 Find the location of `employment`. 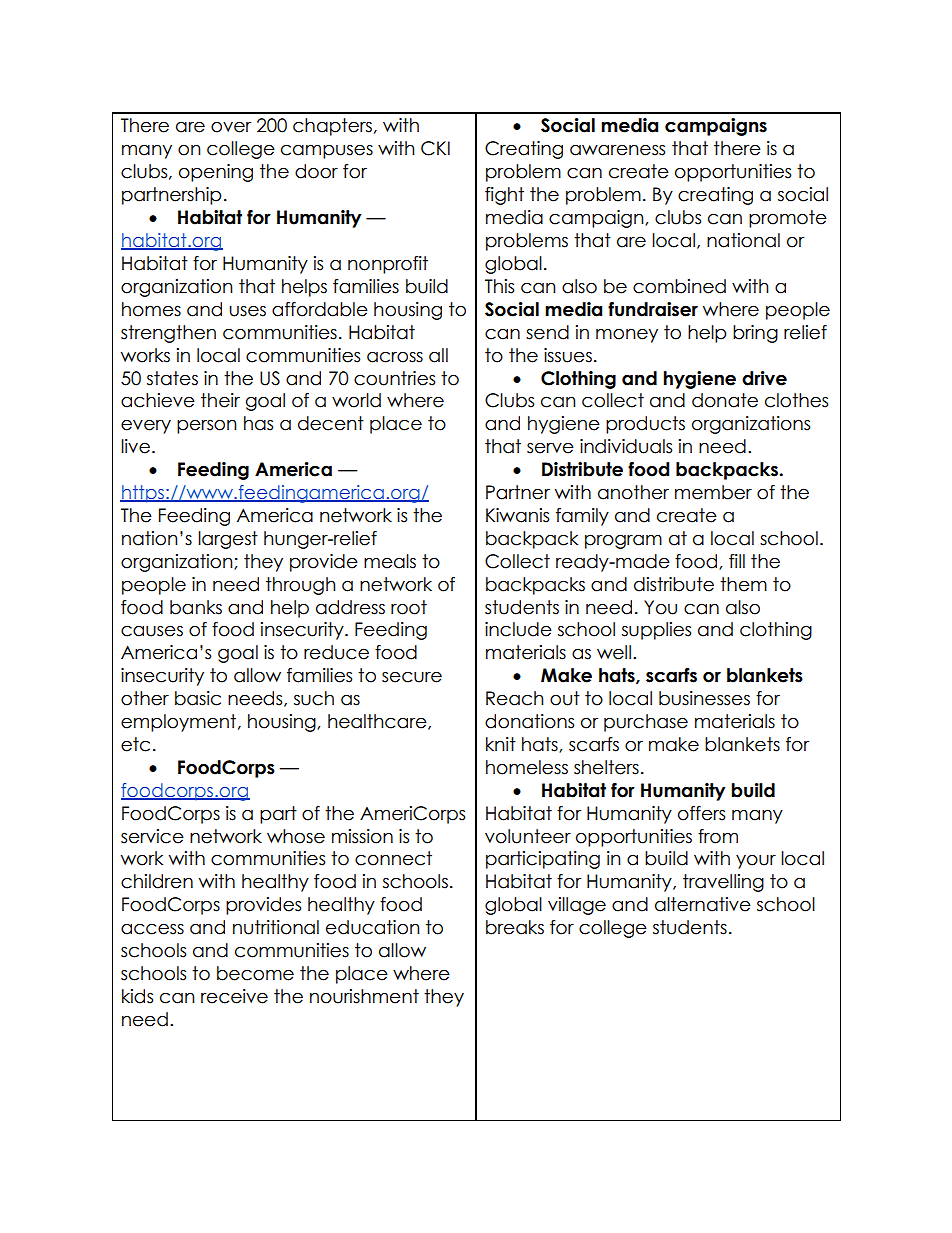

employment is located at coordinates (180, 723).
